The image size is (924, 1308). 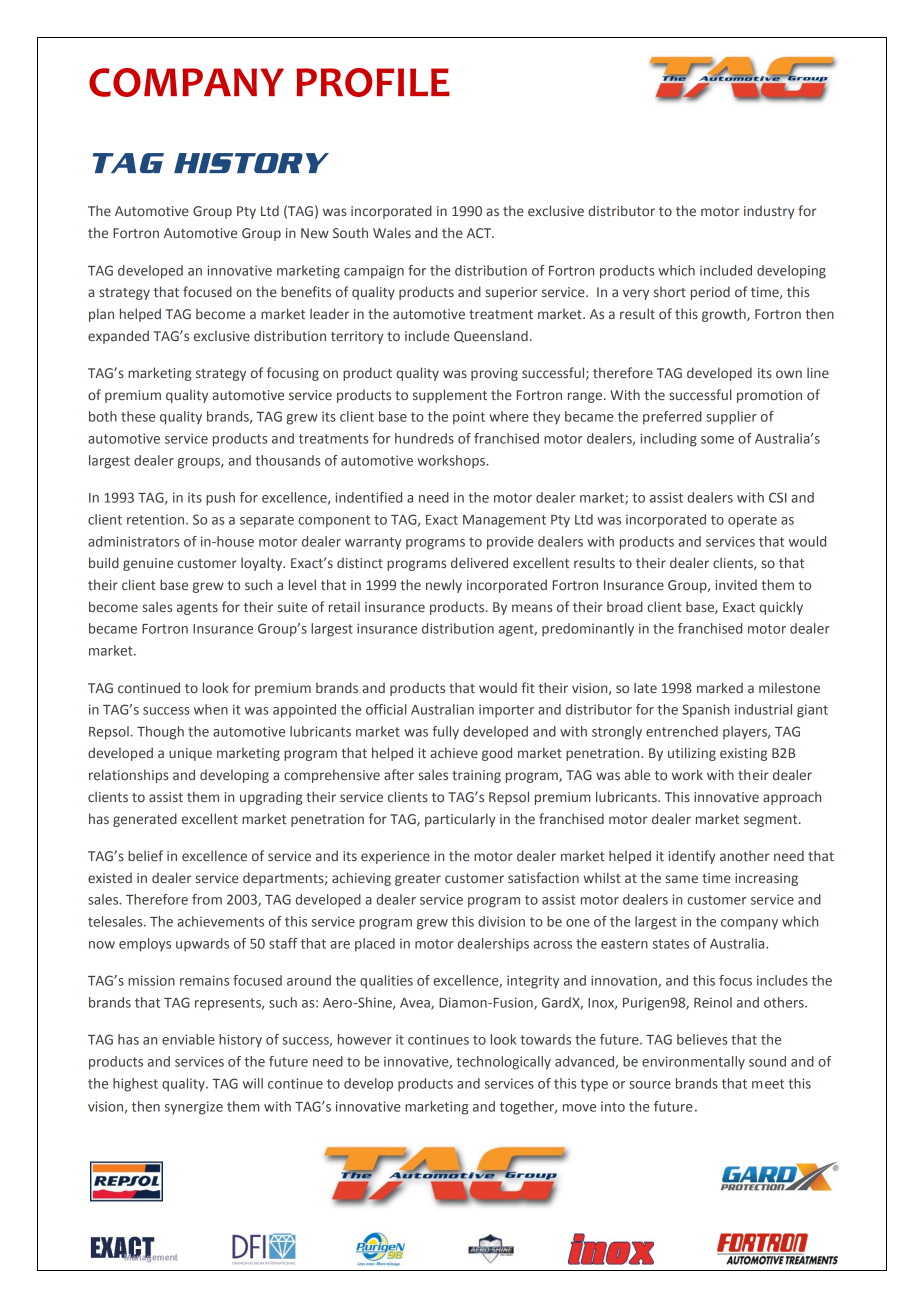 I want to click on synergize, so click(x=194, y=1108).
